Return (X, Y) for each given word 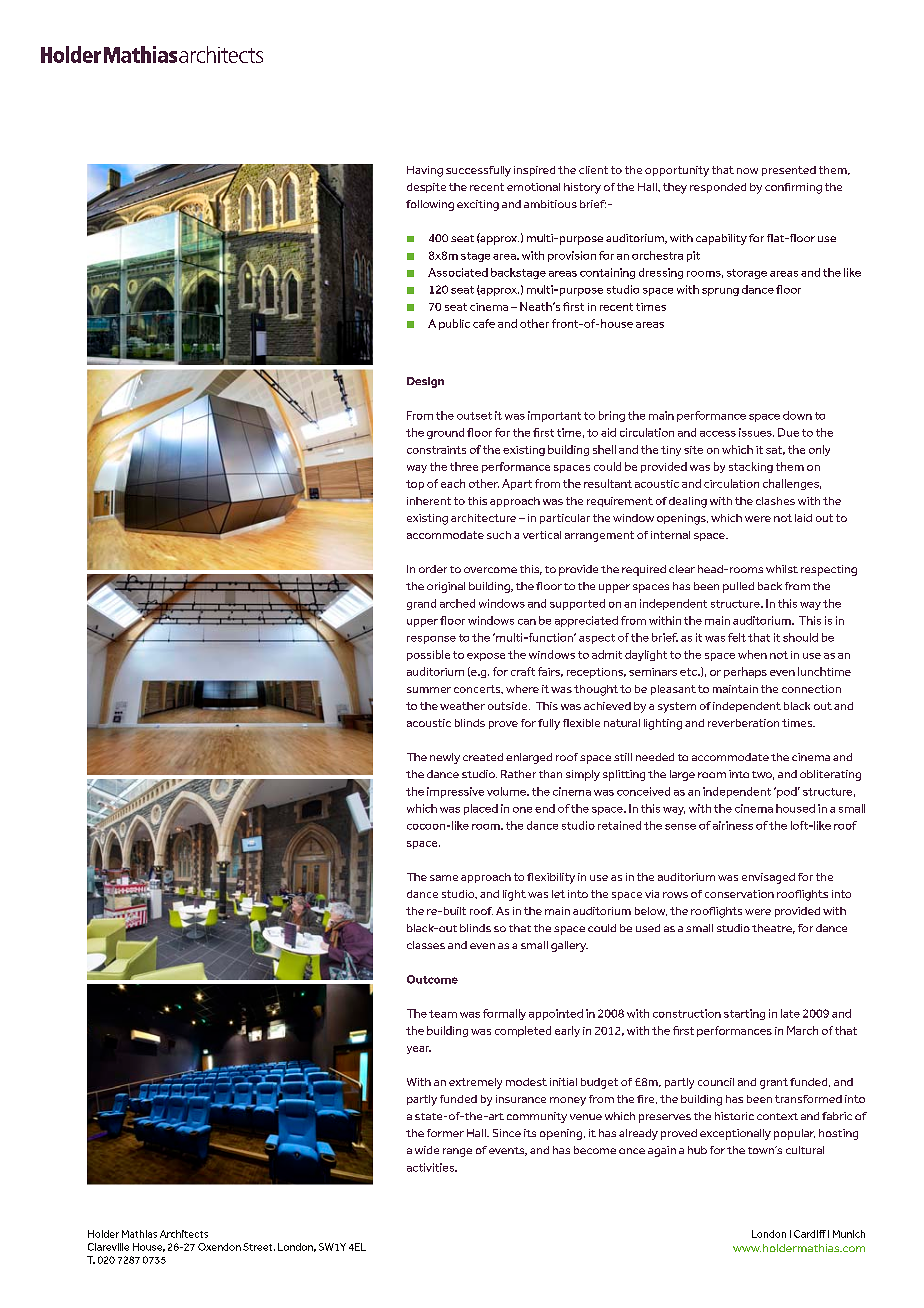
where (522, 689)
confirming (793, 188)
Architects (184, 1234)
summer (429, 690)
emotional (533, 187)
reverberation (743, 723)
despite (426, 188)
